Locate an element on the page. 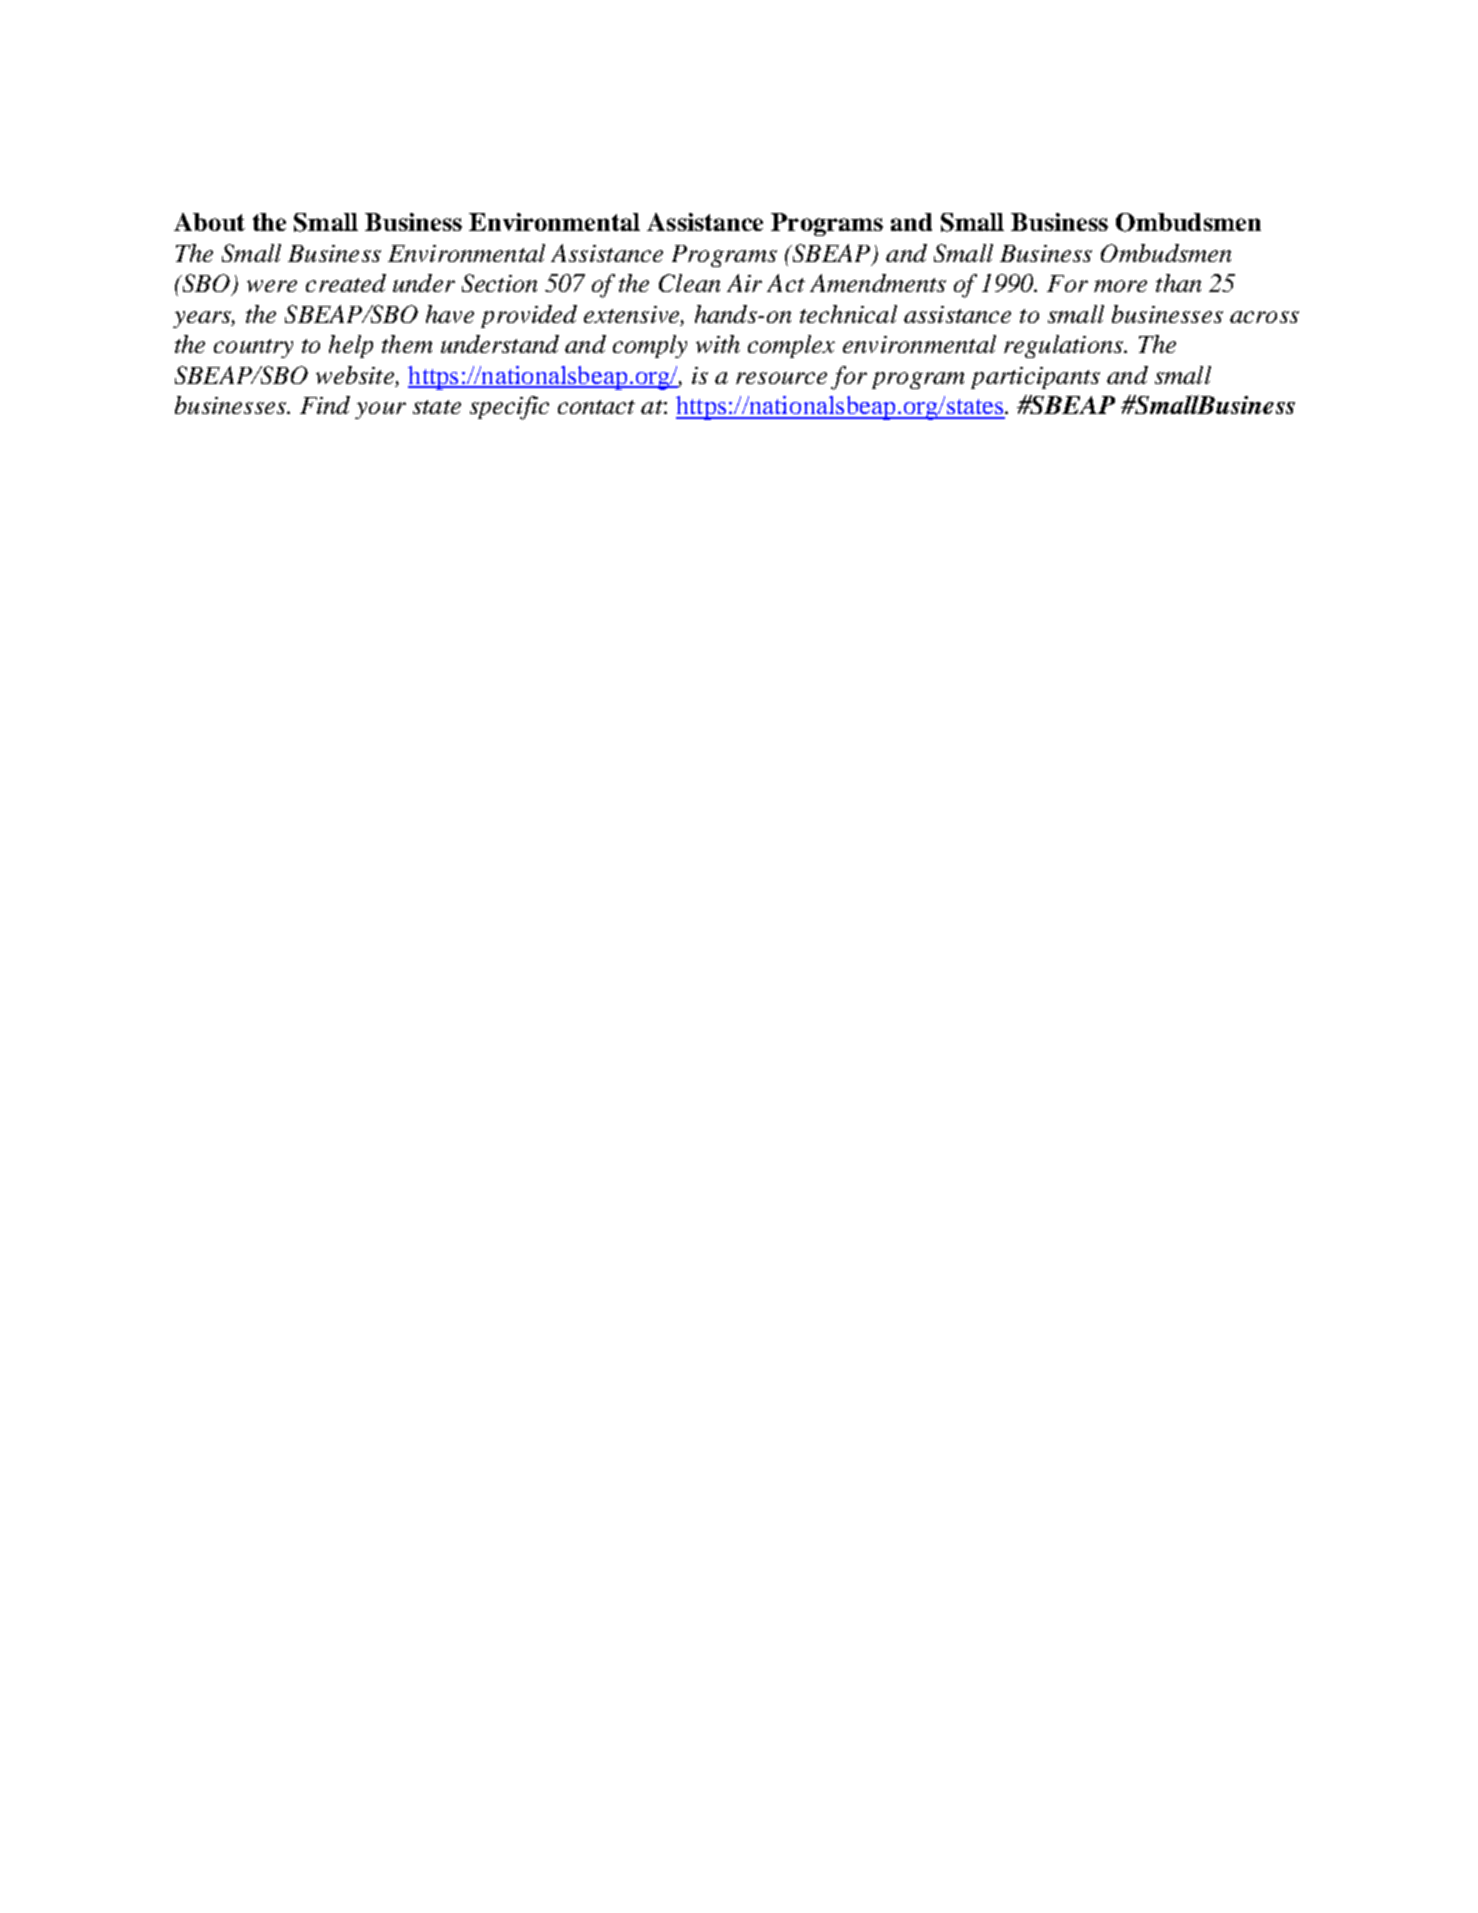 This document has height=1913, width=1478. created is located at coordinates (346, 283).
